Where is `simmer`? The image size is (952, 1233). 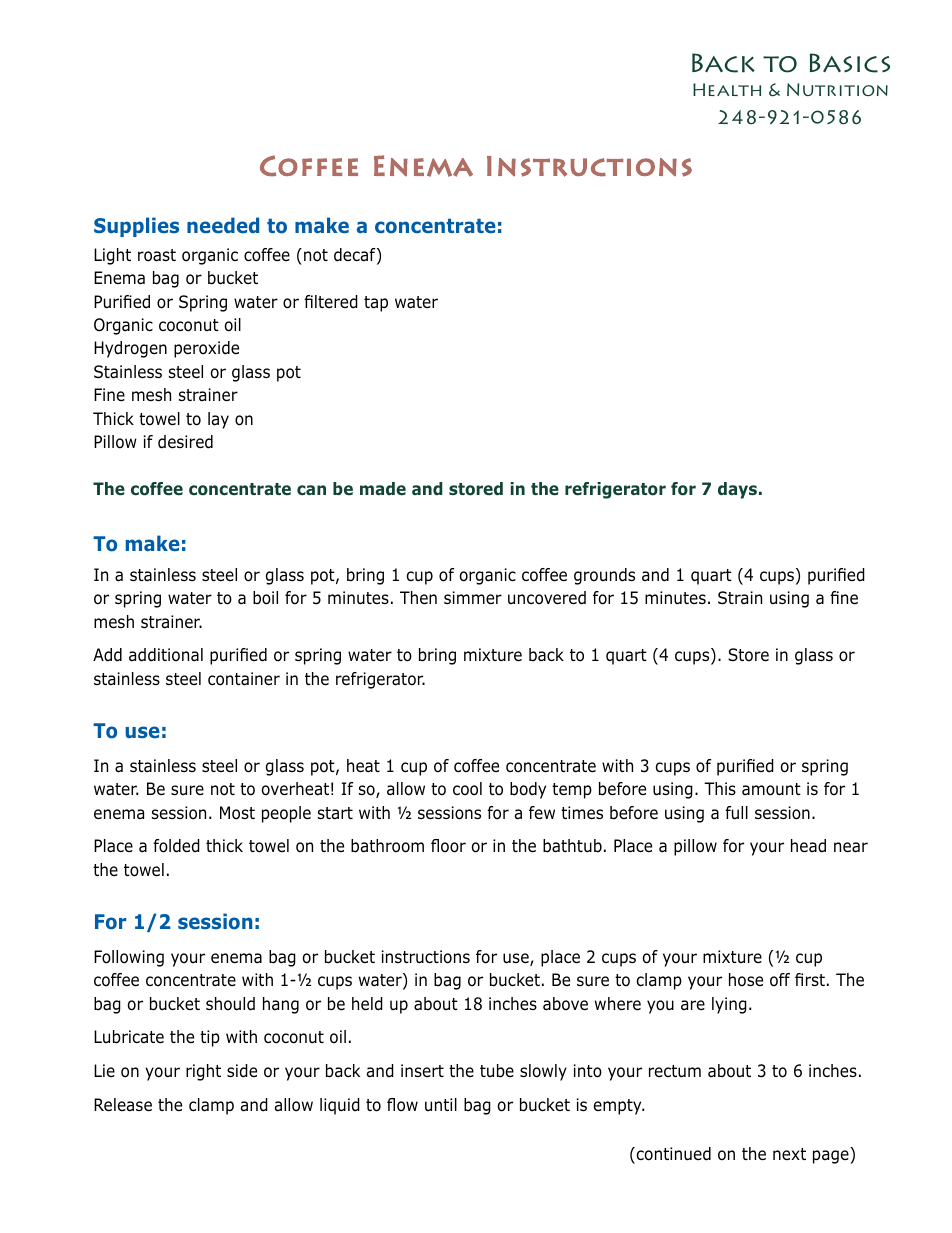 simmer is located at coordinates (473, 597).
